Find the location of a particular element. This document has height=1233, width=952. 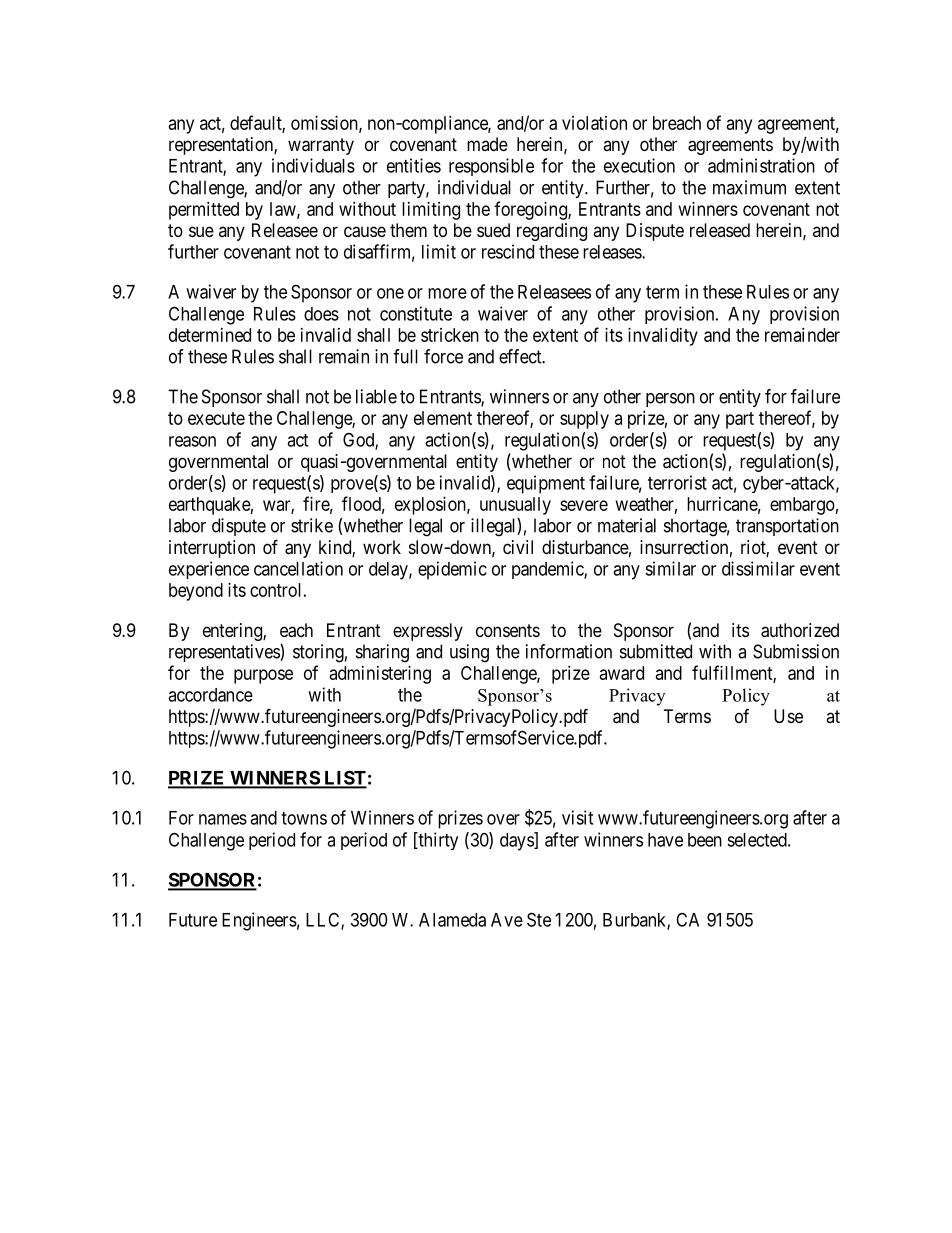

transportation is located at coordinates (787, 527).
